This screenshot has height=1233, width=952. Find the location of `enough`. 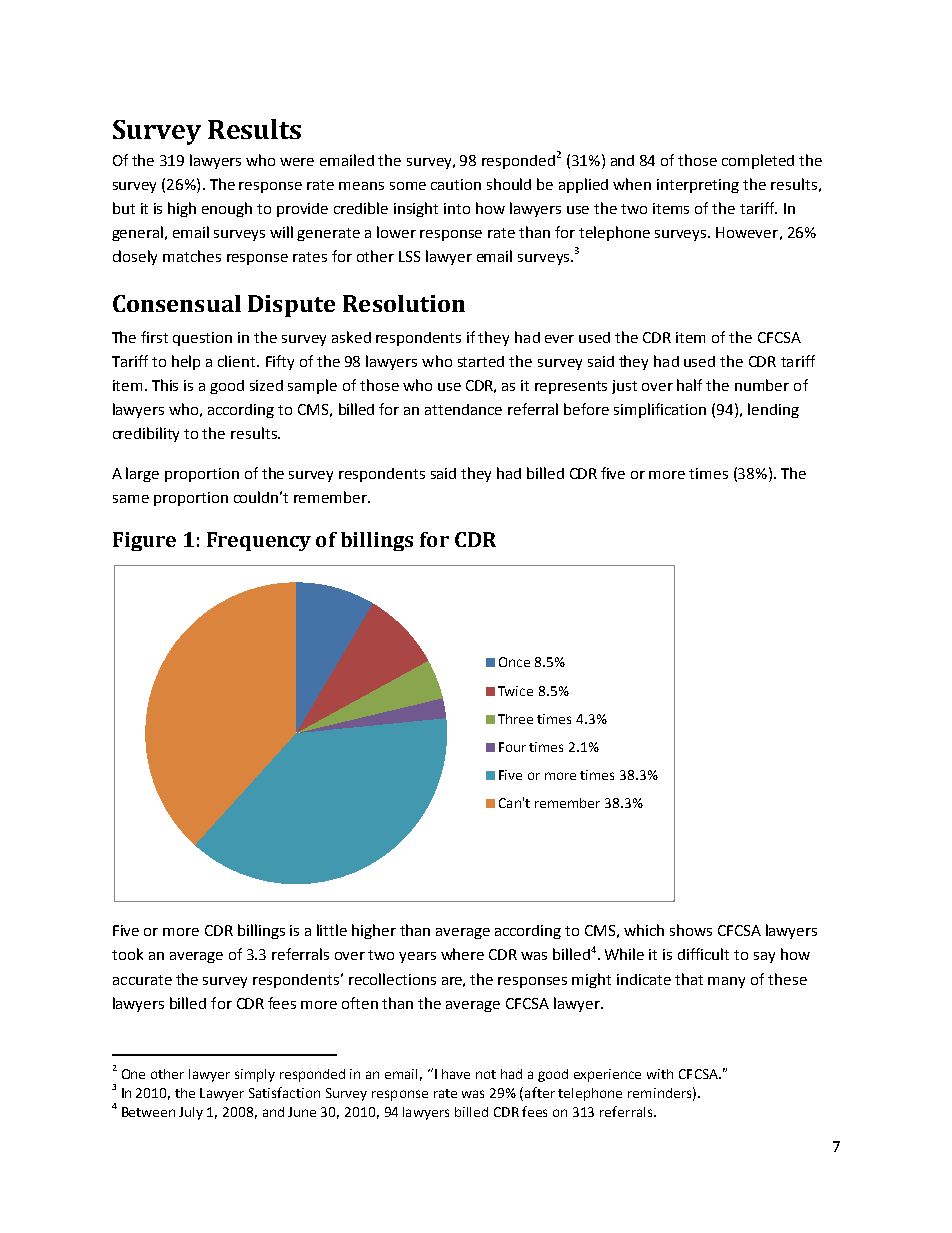

enough is located at coordinates (227, 209).
